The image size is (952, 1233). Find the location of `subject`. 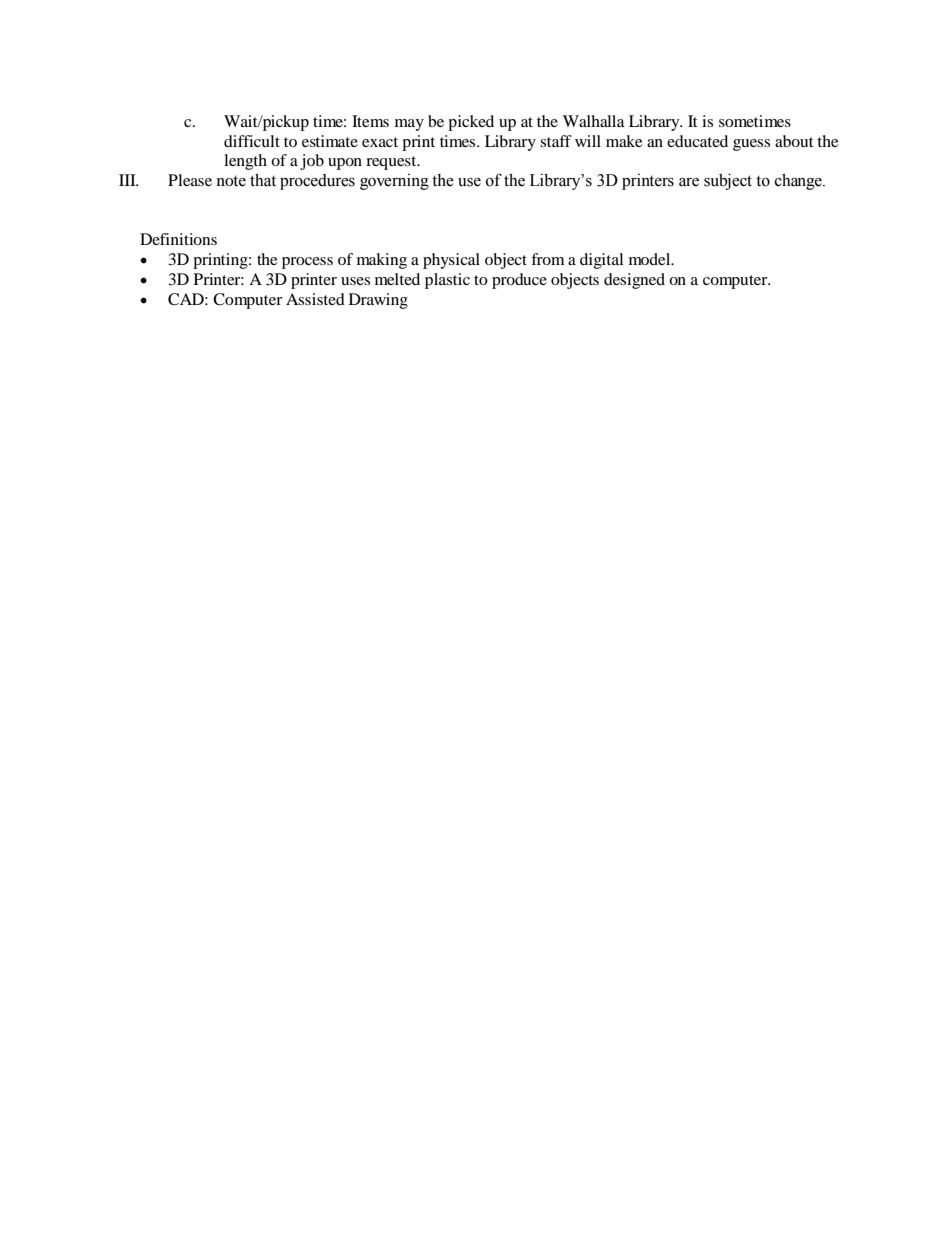

subject is located at coordinates (728, 181).
